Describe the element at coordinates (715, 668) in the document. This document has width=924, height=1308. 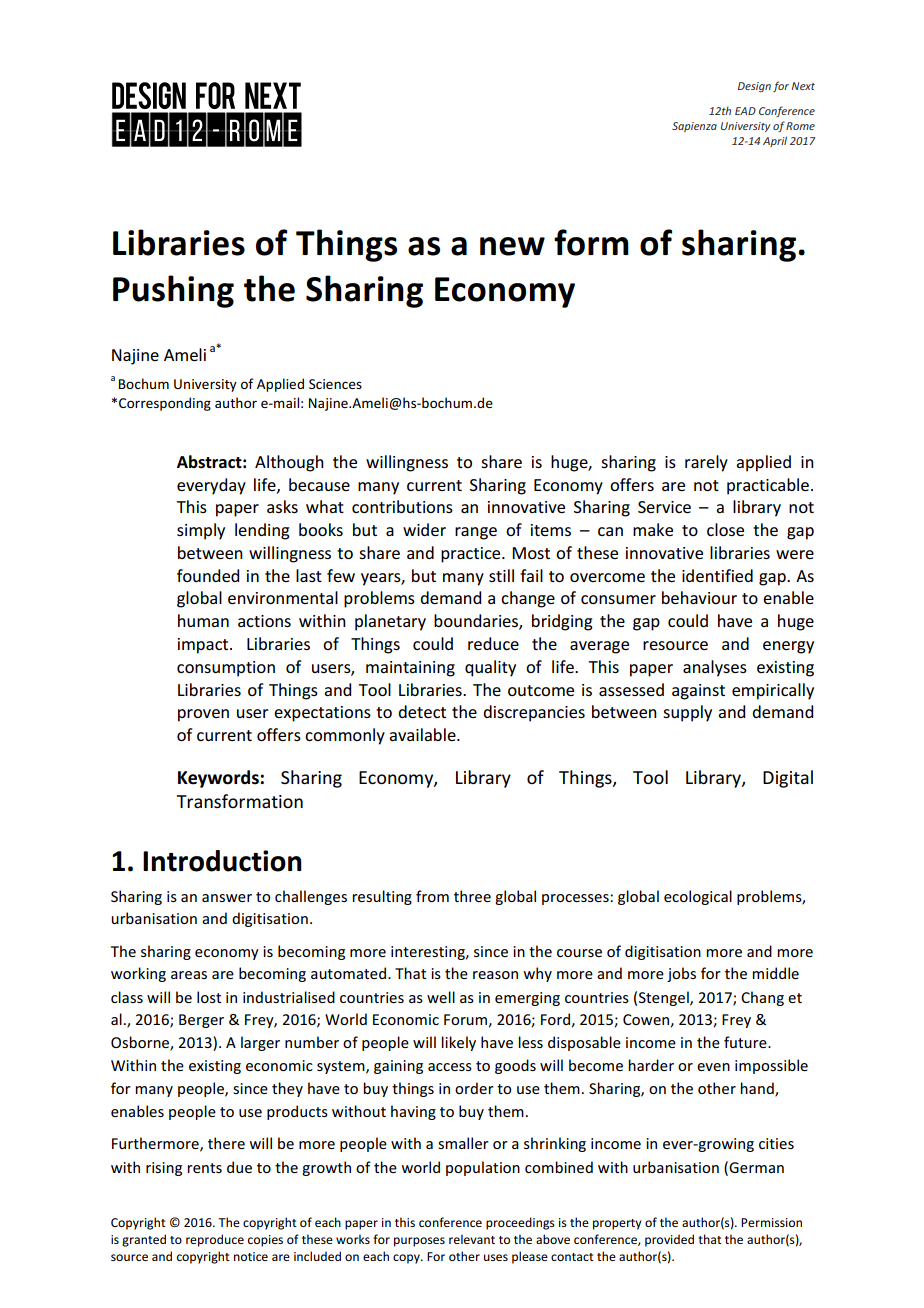
I see `analyses` at that location.
